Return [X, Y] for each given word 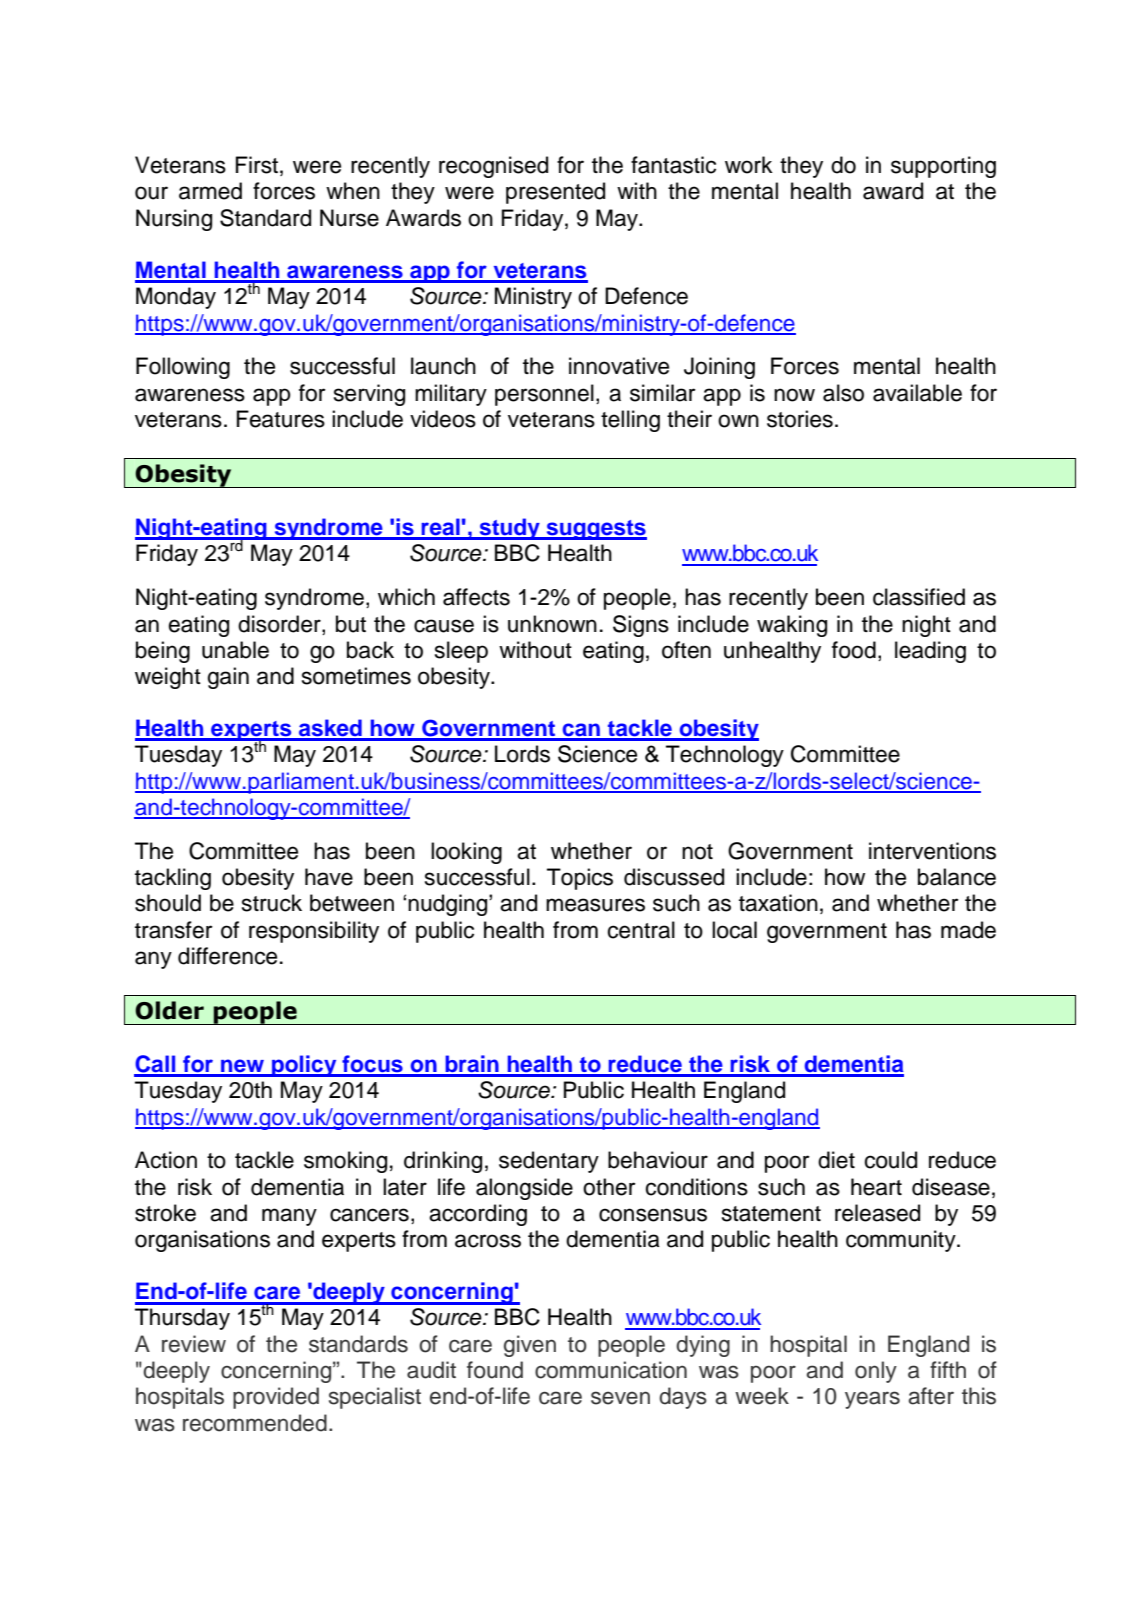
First [257, 165]
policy [304, 1066]
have [329, 877]
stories [800, 419]
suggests [595, 530]
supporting [943, 167]
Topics [580, 879]
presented [555, 193]
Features [281, 419]
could [890, 1160]
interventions [932, 851]
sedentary [549, 1162]
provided [276, 1398]
